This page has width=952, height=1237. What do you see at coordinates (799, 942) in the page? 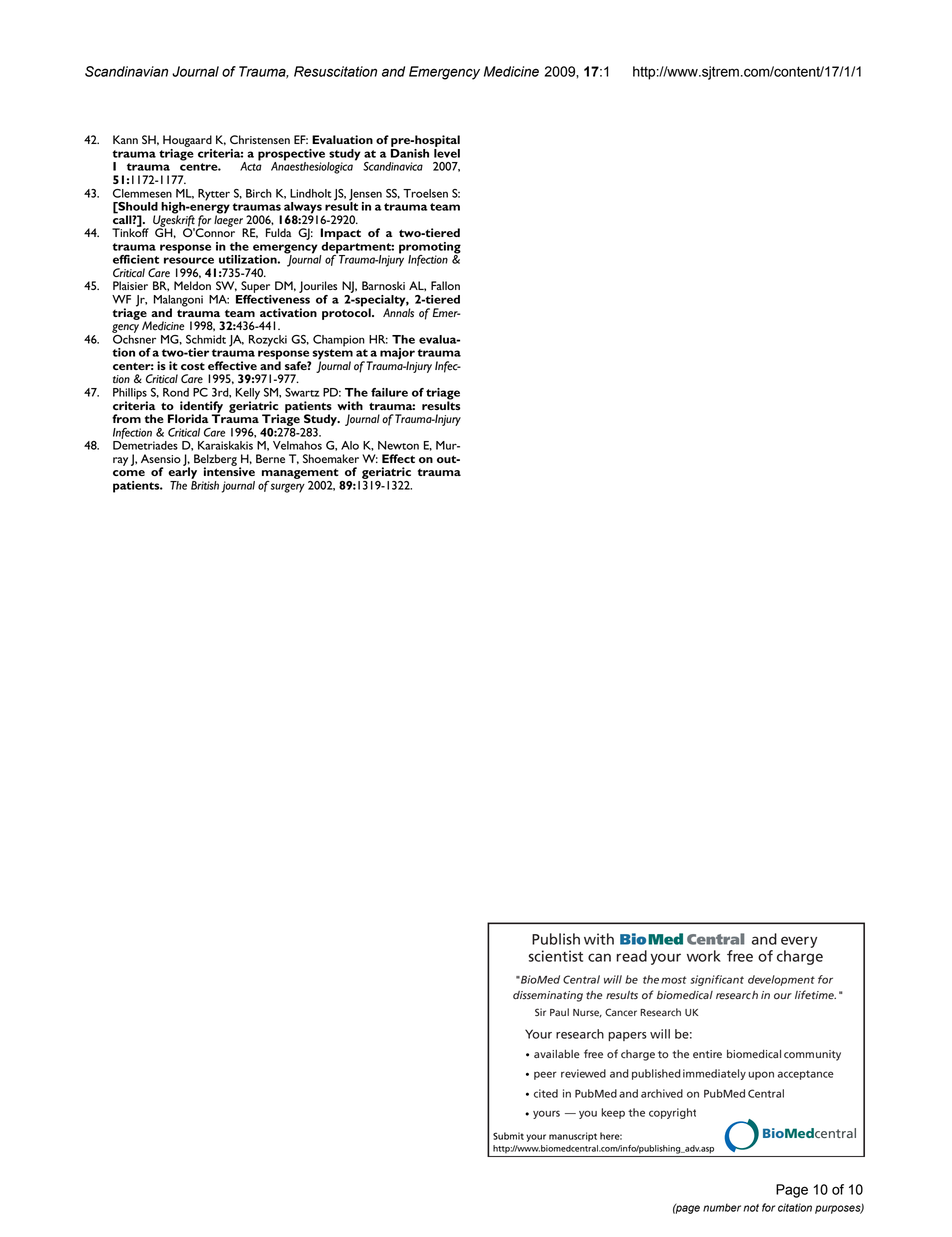
I see `every` at bounding box center [799, 942].
